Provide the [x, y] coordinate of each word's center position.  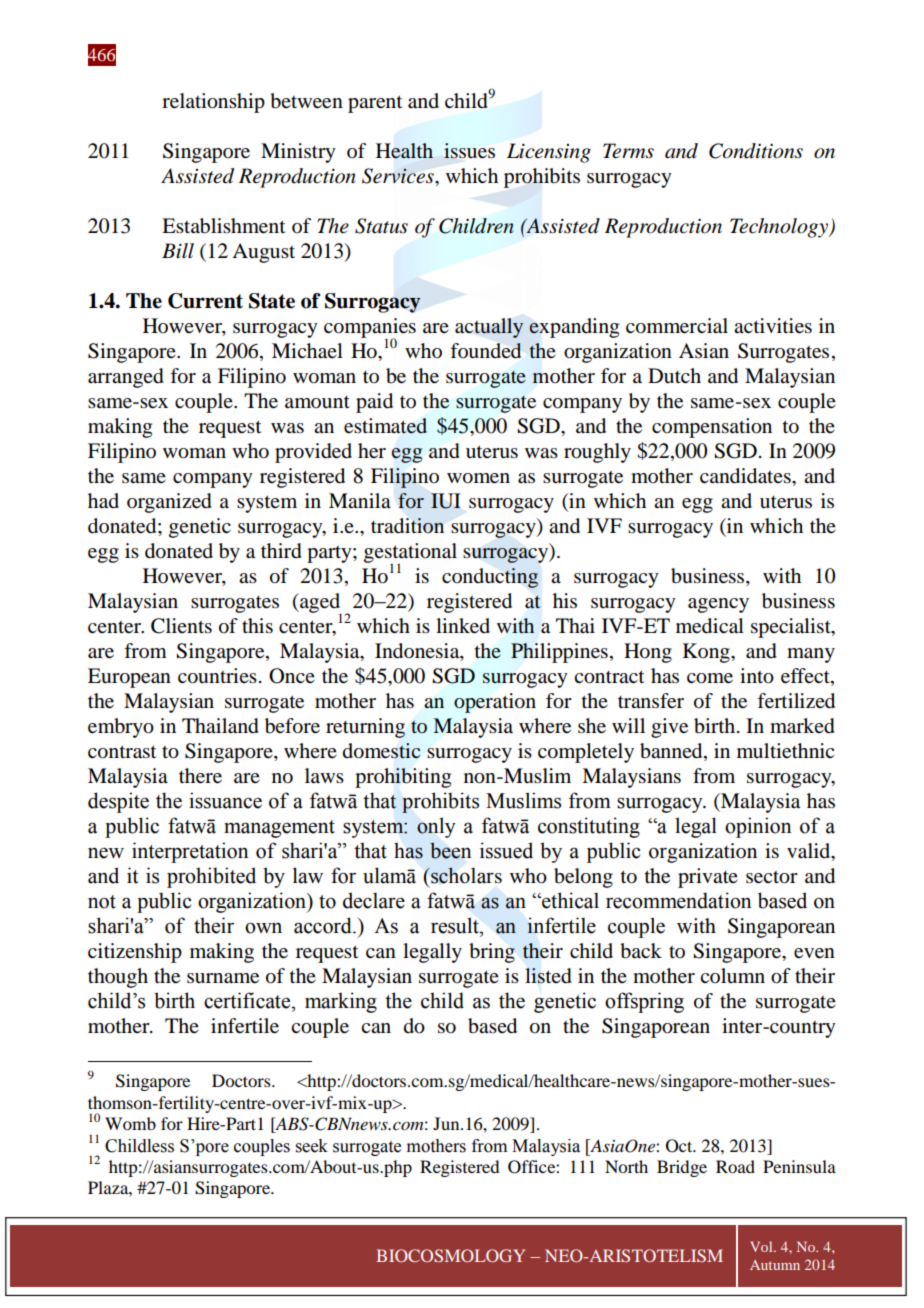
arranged [126, 378]
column [732, 976]
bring [492, 953]
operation [495, 703]
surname [223, 978]
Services [399, 176]
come [710, 678]
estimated [385, 426]
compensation [712, 428]
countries [217, 676]
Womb [130, 1123]
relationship [213, 103]
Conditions [756, 151]
